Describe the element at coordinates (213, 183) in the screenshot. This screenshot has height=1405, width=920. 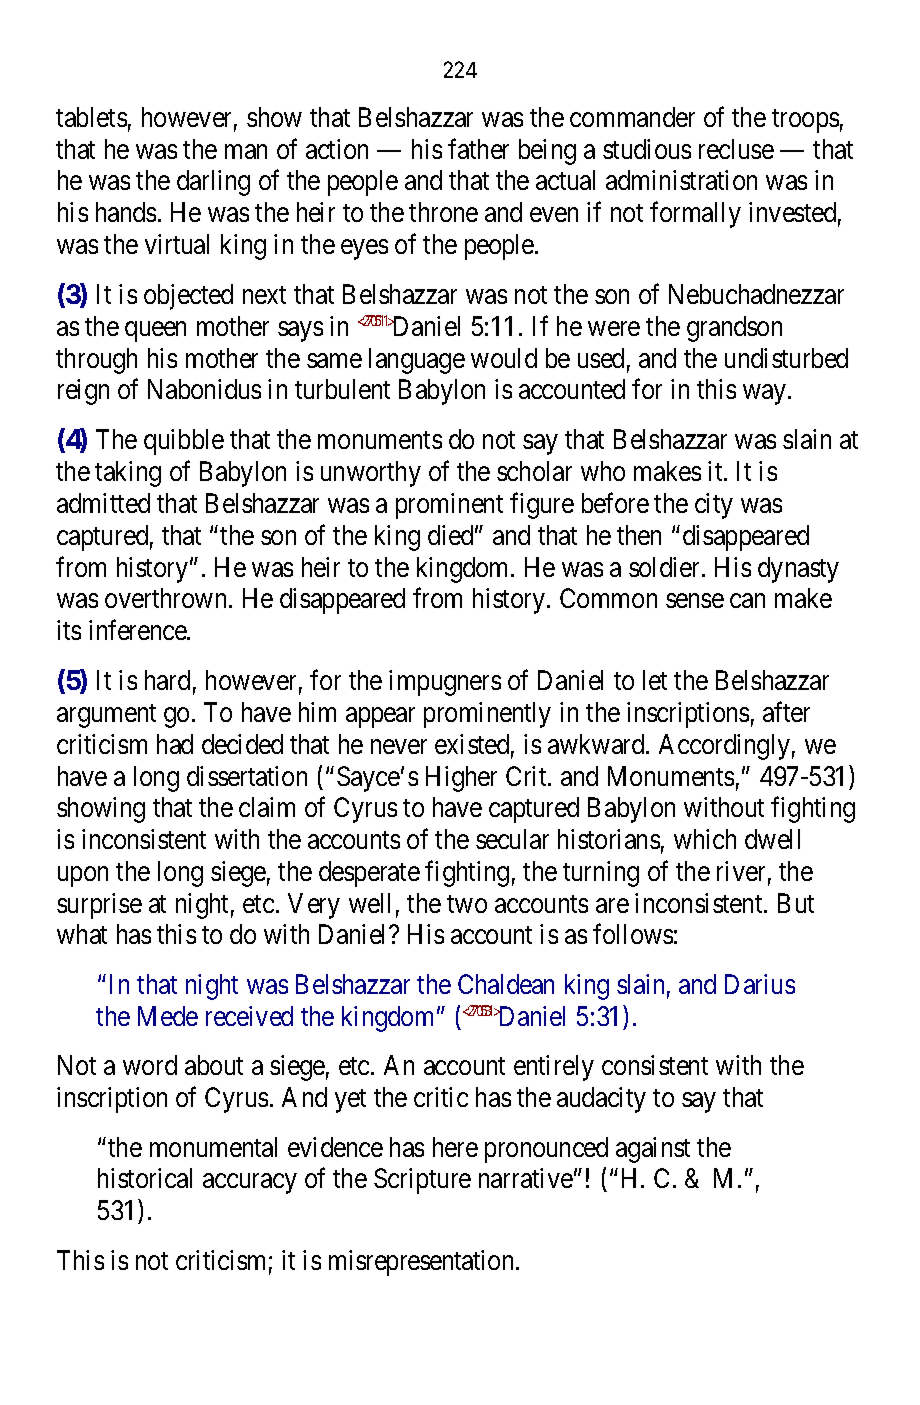
I see `darling` at that location.
